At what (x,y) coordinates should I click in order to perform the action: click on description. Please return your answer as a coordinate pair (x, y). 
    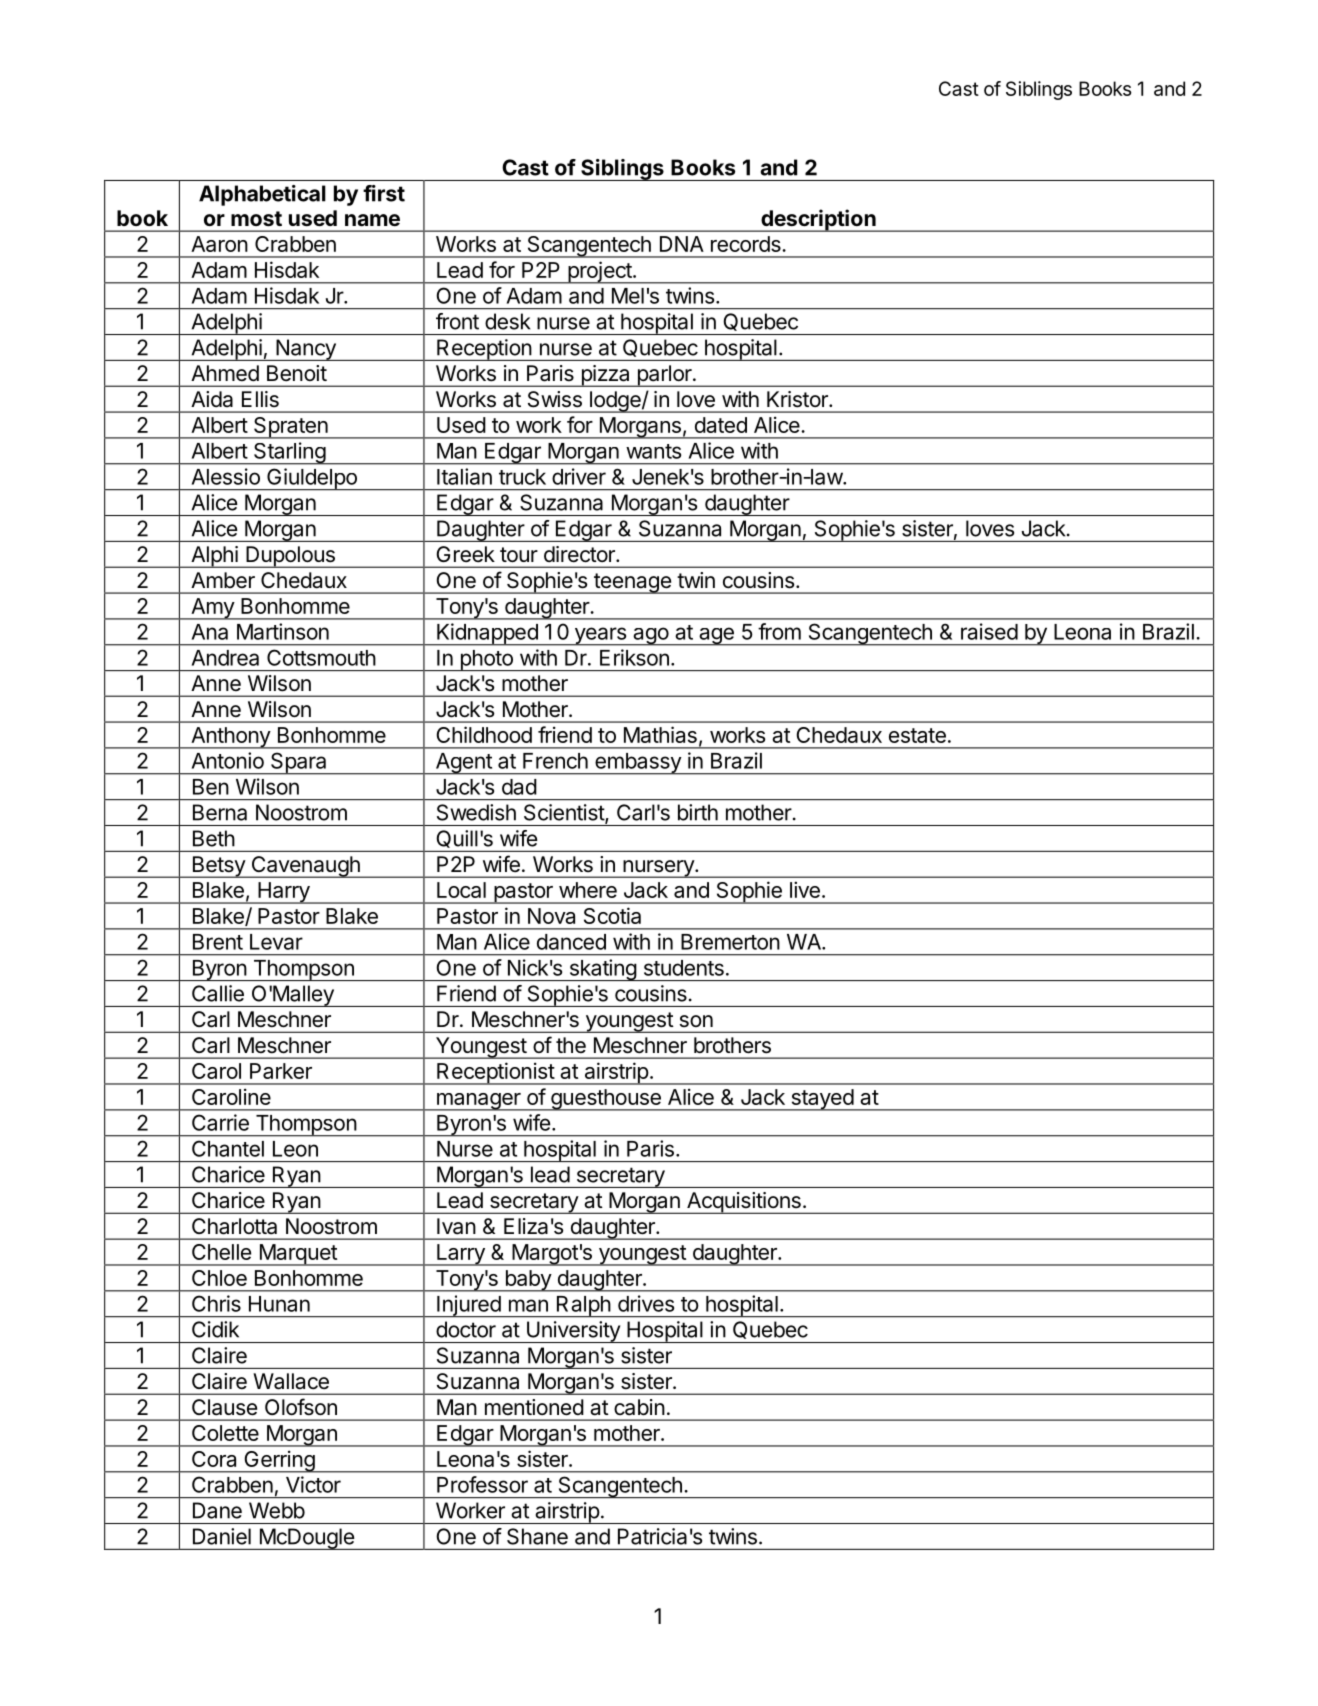
    Looking at the image, I should click on (818, 220).
